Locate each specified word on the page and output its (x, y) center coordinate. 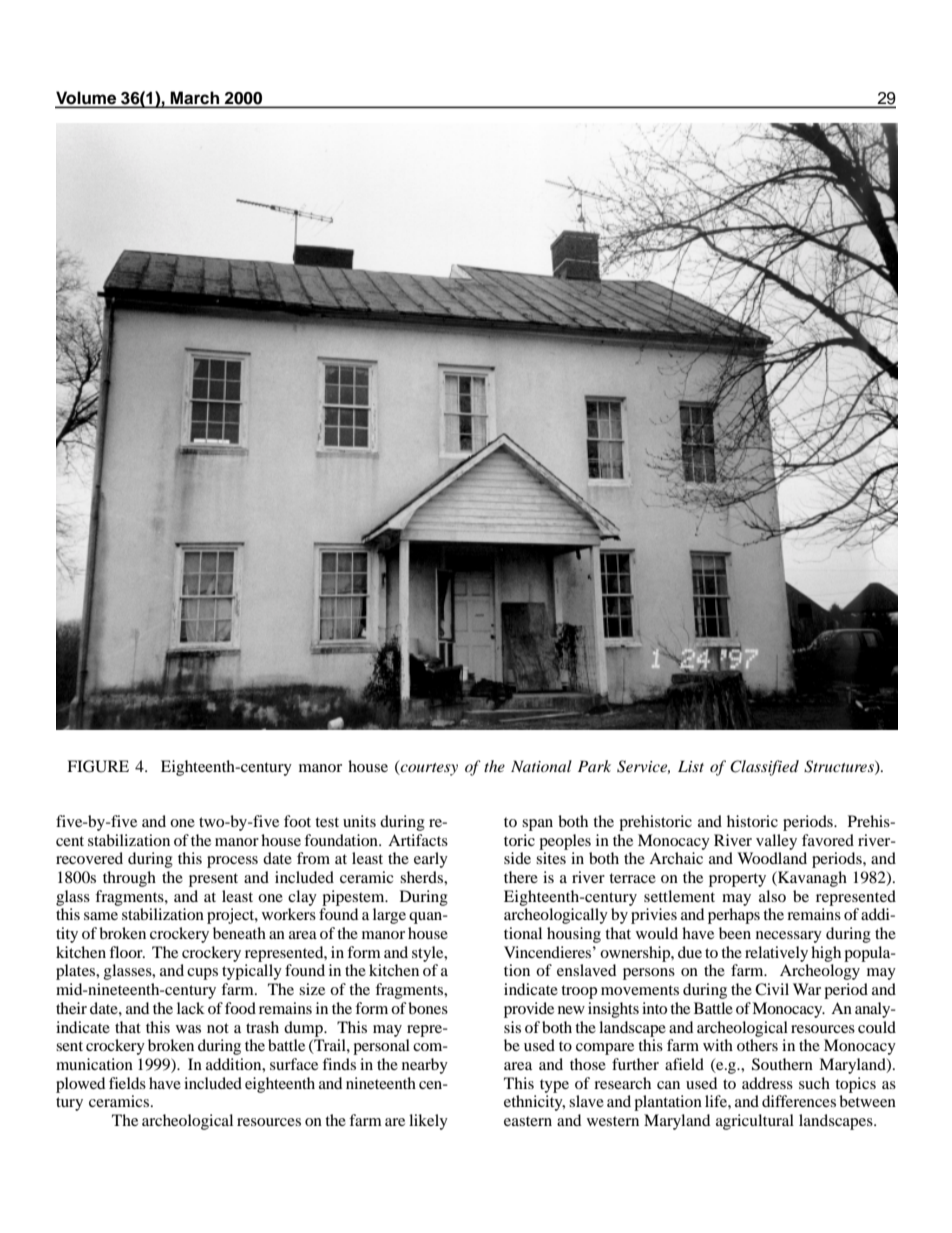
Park (594, 766)
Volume (87, 99)
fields (127, 1083)
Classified (764, 768)
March (195, 99)
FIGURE (98, 766)
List (691, 766)
